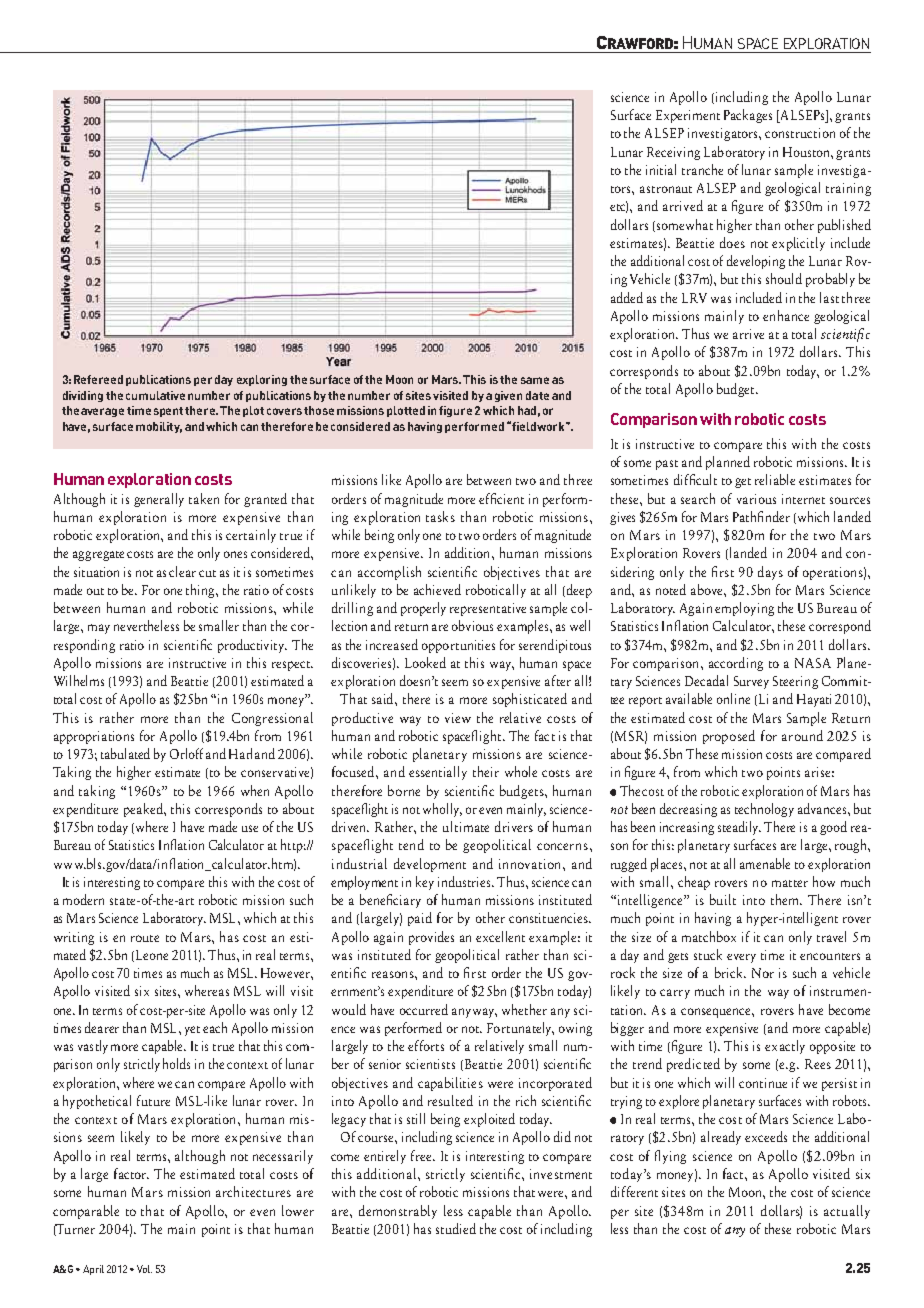 Image resolution: width=924 pixels, height=1308 pixels. Describe the element at coordinates (152, 955) in the page. I see `Leone` at that location.
